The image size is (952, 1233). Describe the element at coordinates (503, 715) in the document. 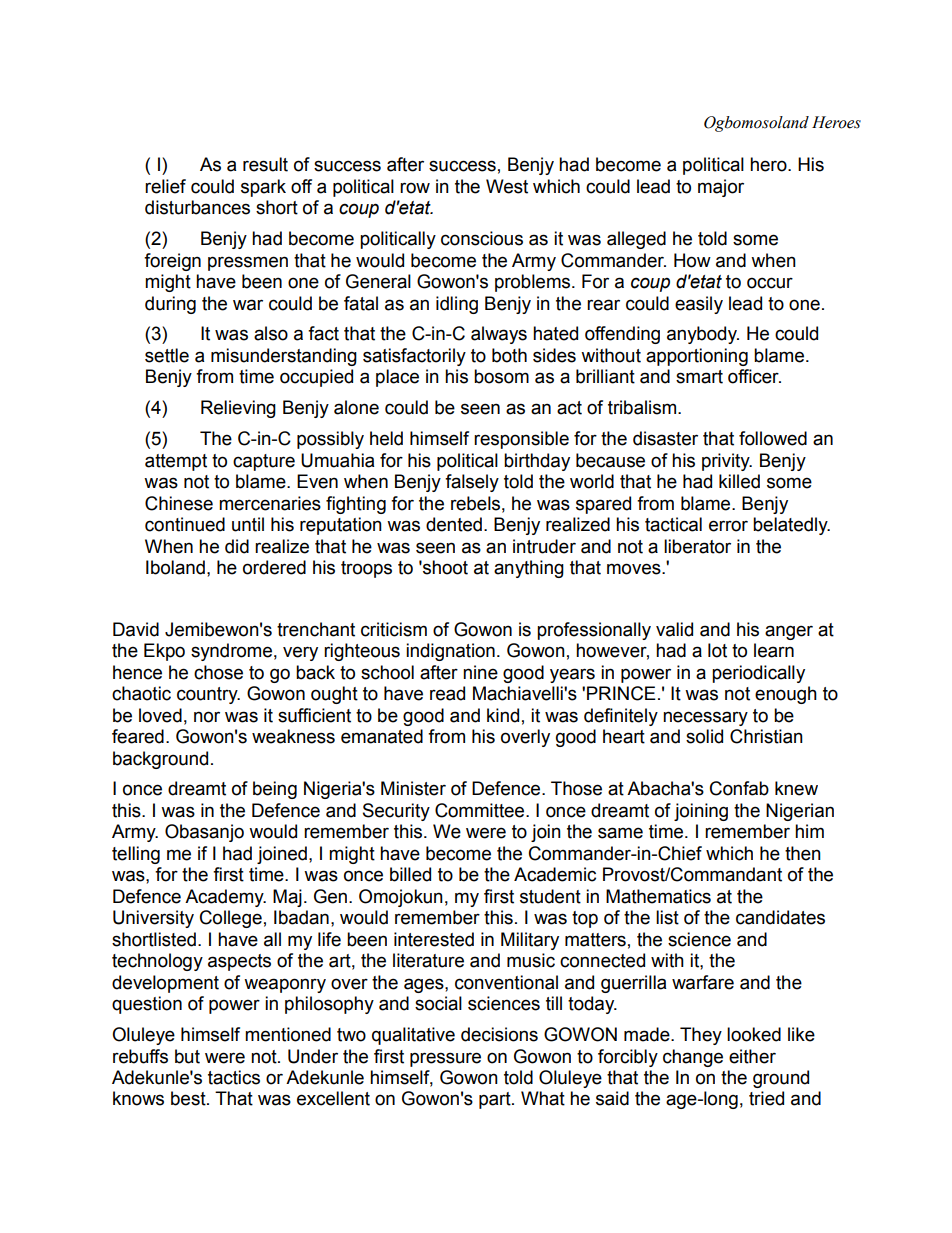

I see `kind` at that location.
